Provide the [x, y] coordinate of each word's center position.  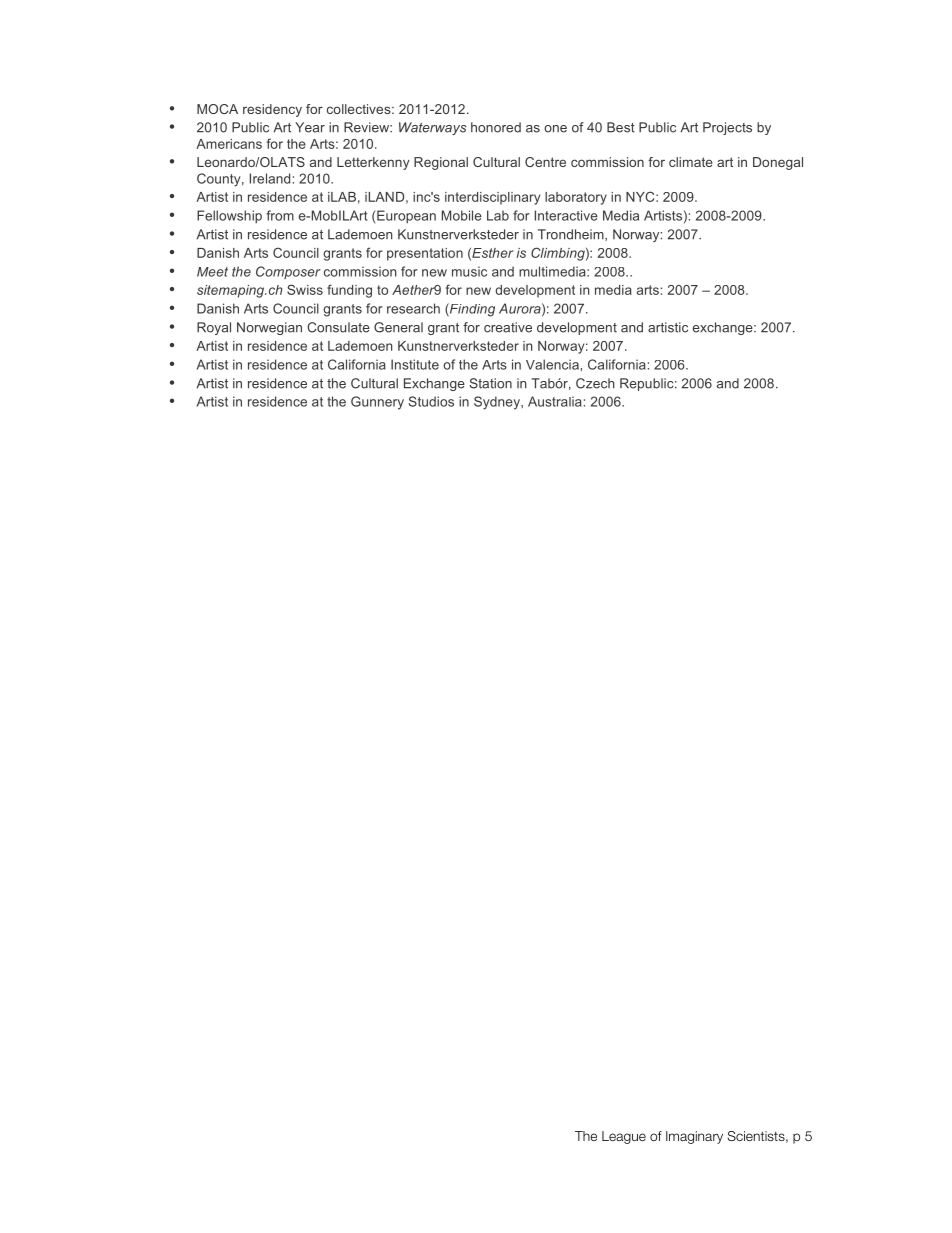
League [624, 1137]
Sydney [498, 403]
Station [490, 383]
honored [496, 127]
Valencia [552, 364]
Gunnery [377, 403]
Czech [595, 383]
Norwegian [269, 328]
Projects [727, 128]
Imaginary [694, 1137]
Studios [431, 401]
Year [310, 127]
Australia [555, 401]
